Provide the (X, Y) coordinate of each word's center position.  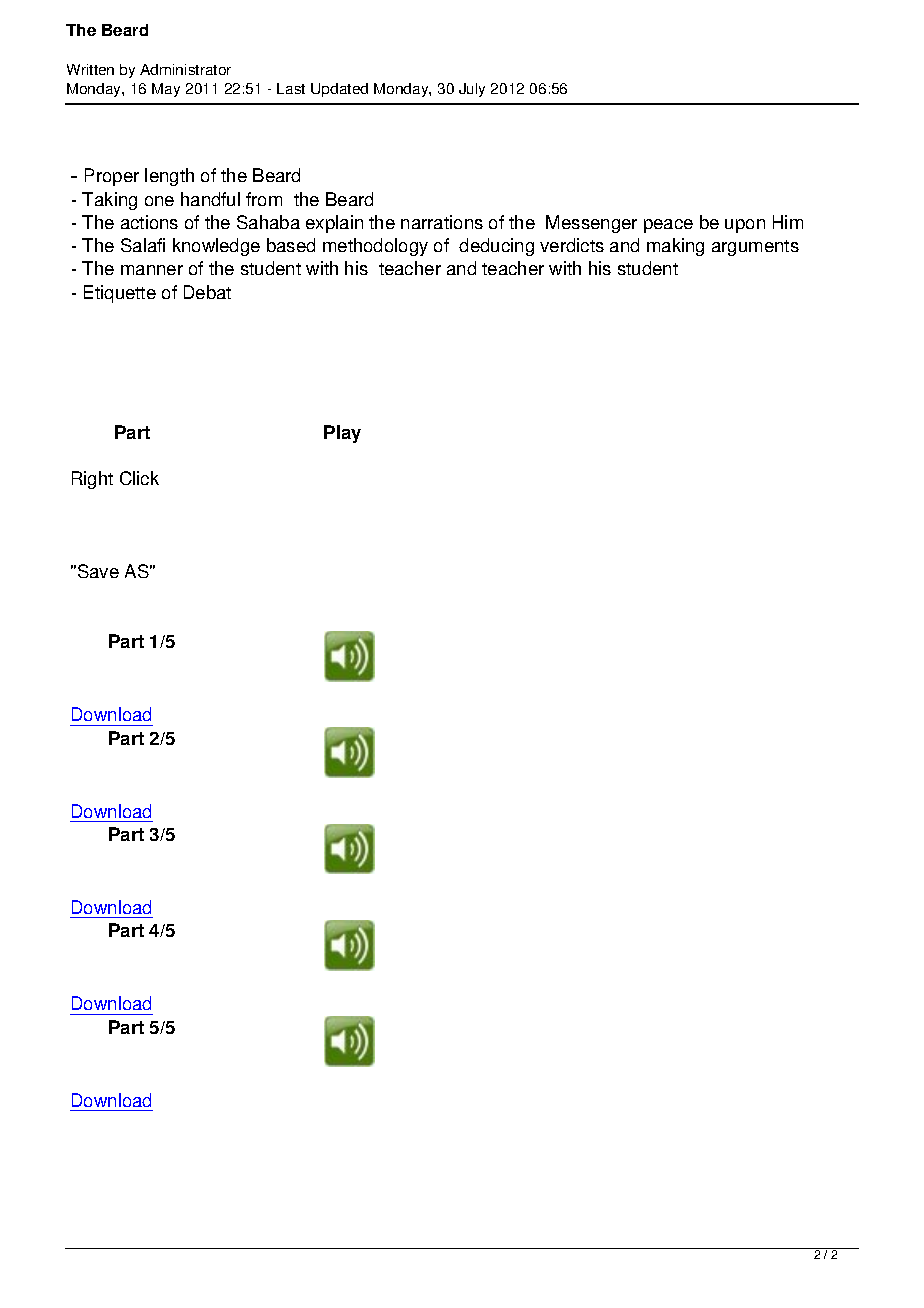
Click (139, 478)
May (166, 90)
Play (342, 434)
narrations (442, 222)
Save (97, 571)
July (472, 90)
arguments (755, 248)
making (675, 247)
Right (92, 480)
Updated (339, 90)
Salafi (143, 245)
